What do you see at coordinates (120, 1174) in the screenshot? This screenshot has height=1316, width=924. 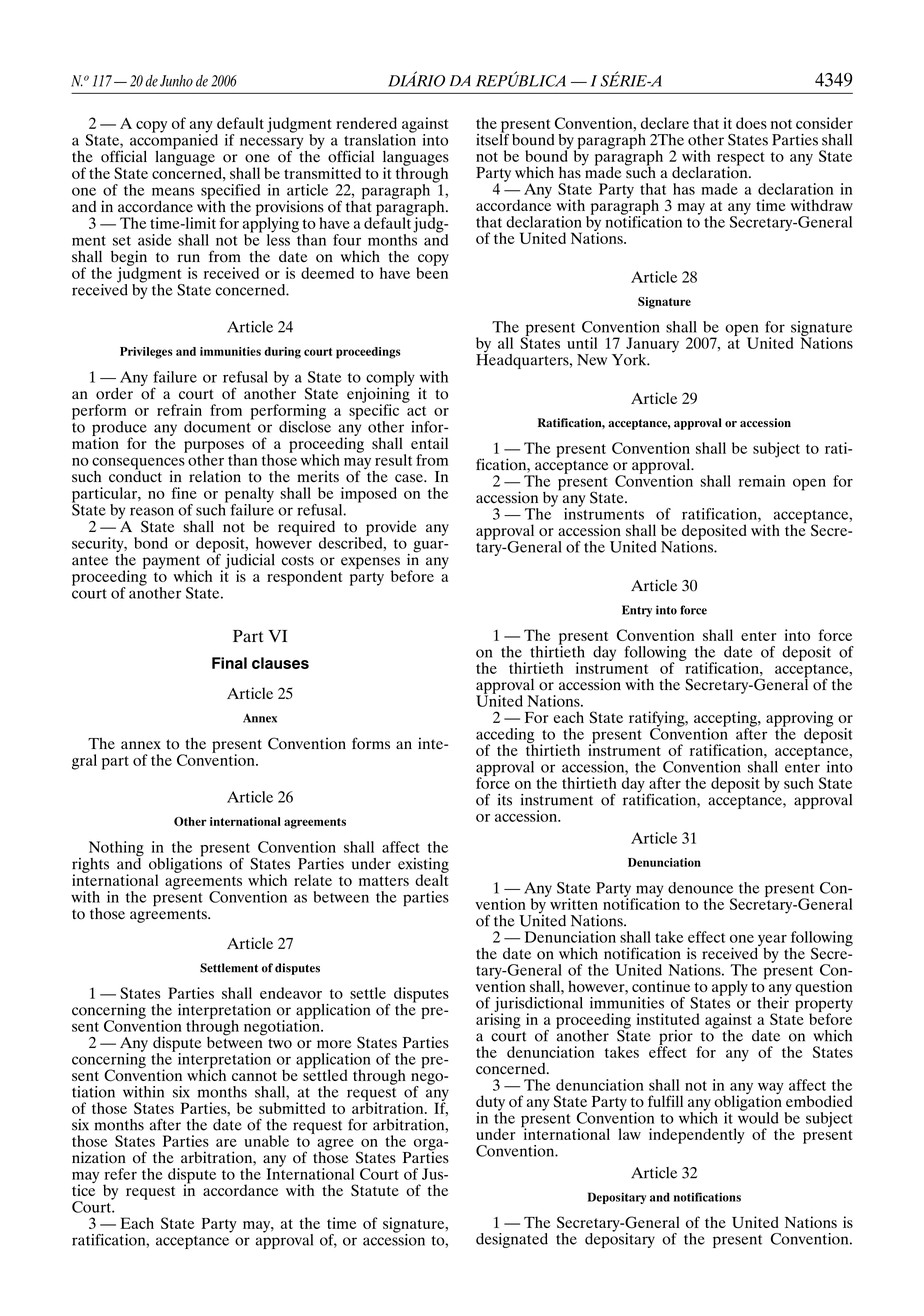 I see `refer` at bounding box center [120, 1174].
